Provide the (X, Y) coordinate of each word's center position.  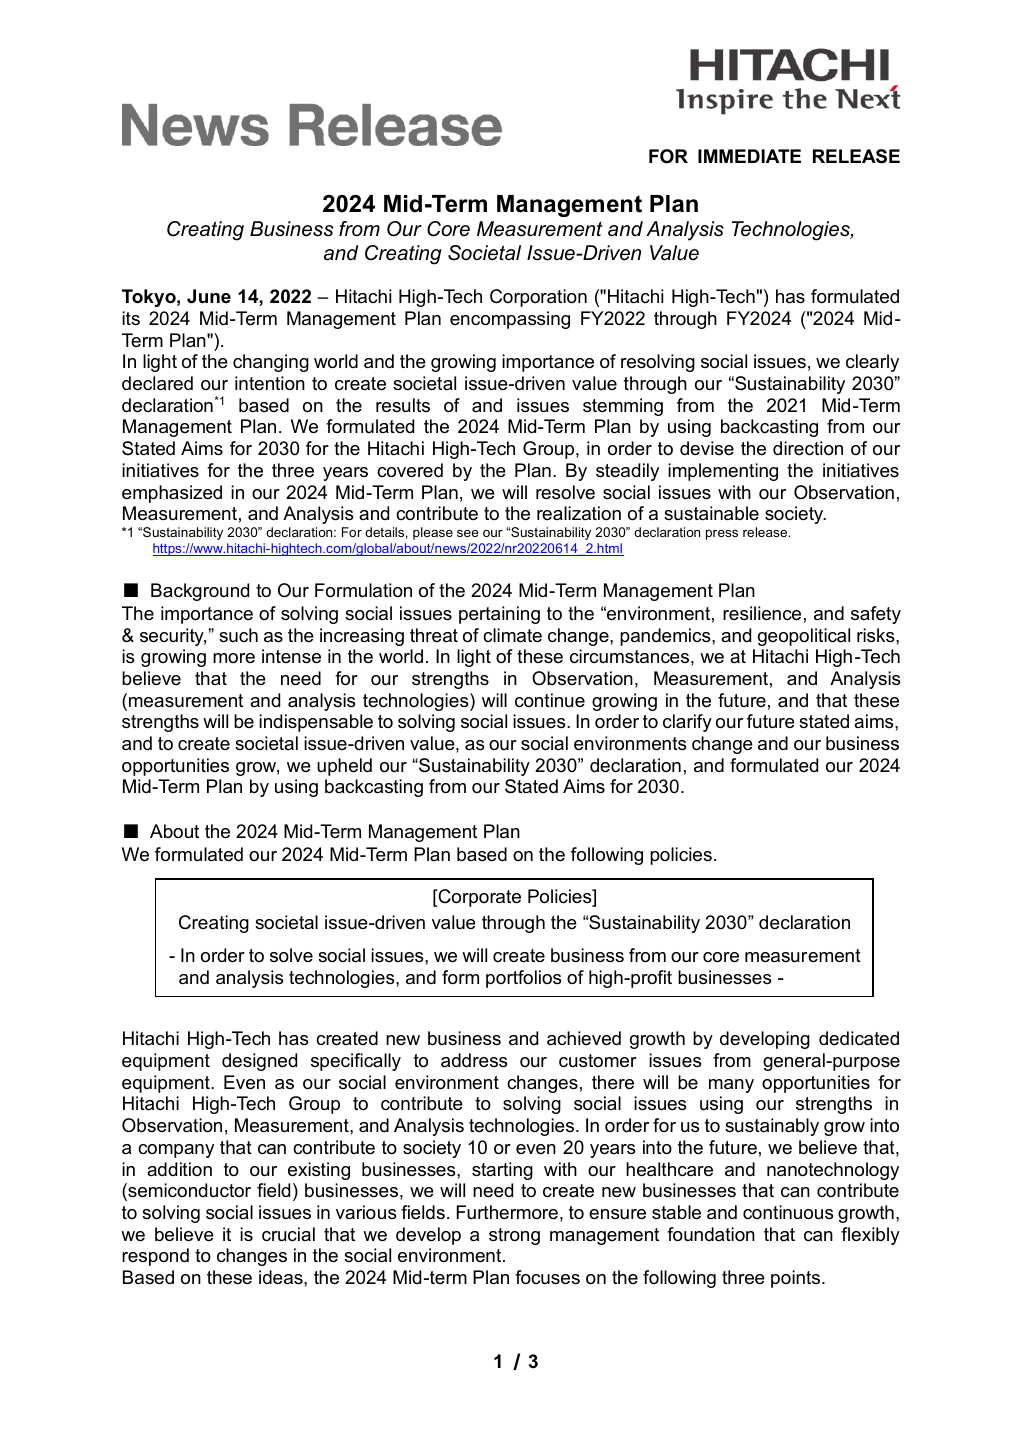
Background (200, 592)
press (722, 535)
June (209, 296)
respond (155, 1257)
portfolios (523, 979)
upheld (344, 767)
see (467, 533)
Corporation (538, 298)
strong (514, 1236)
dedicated (859, 1038)
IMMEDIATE (749, 156)
